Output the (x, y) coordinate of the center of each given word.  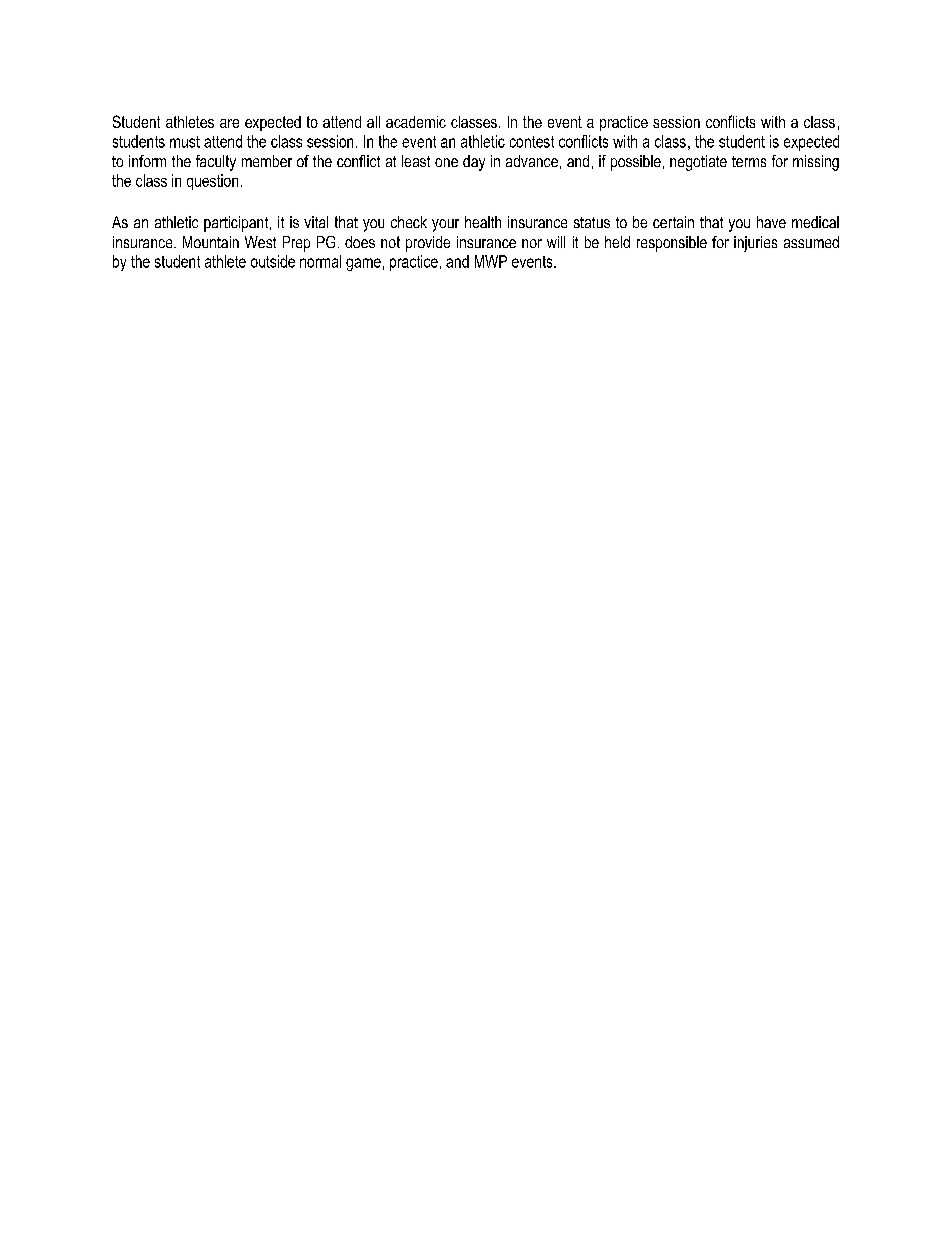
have (771, 222)
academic (416, 122)
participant (237, 224)
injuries (755, 244)
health (483, 222)
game (363, 264)
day (474, 163)
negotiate (698, 163)
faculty (216, 163)
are (229, 123)
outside (273, 261)
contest (532, 142)
